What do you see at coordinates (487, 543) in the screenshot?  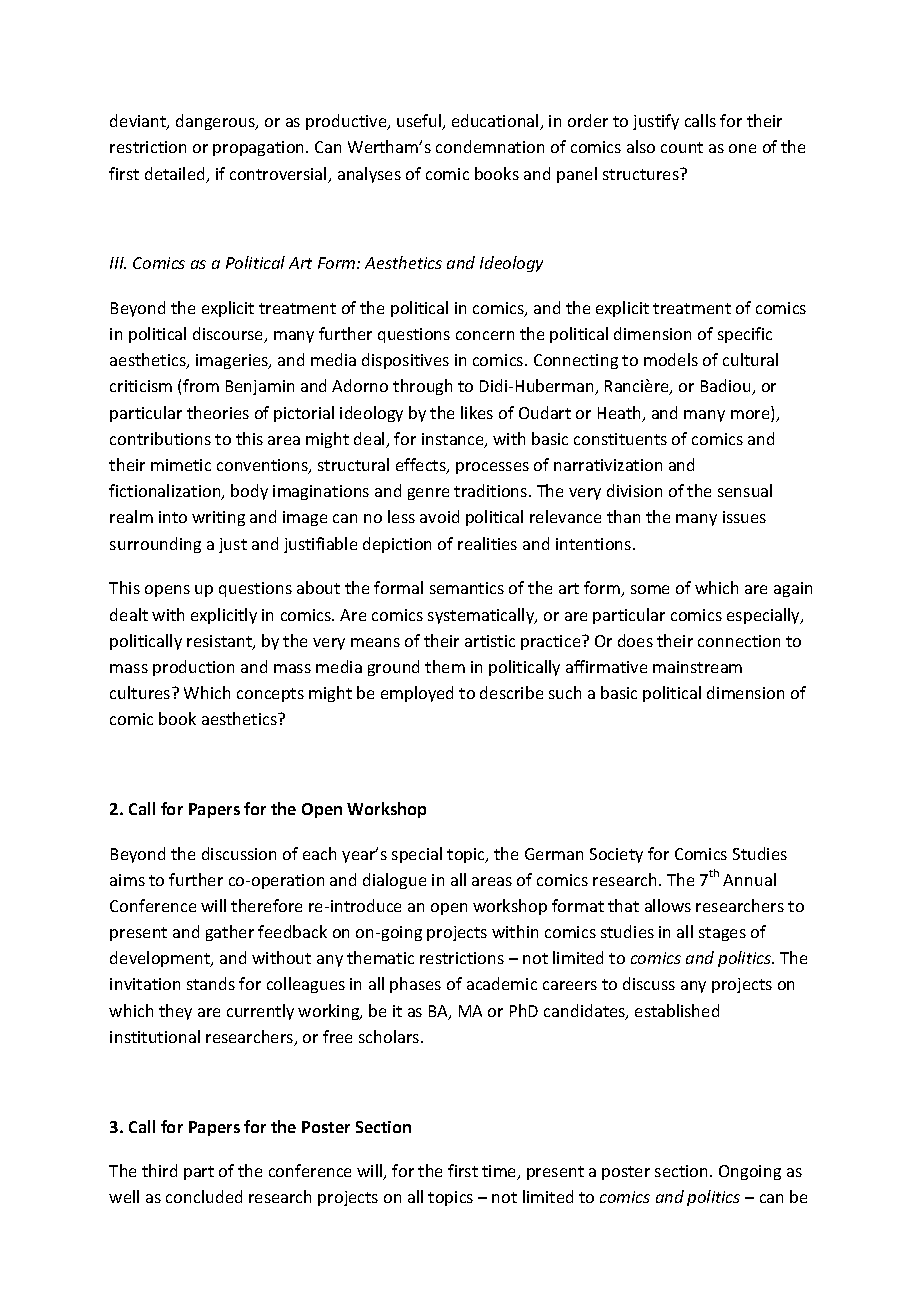 I see `realities` at bounding box center [487, 543].
